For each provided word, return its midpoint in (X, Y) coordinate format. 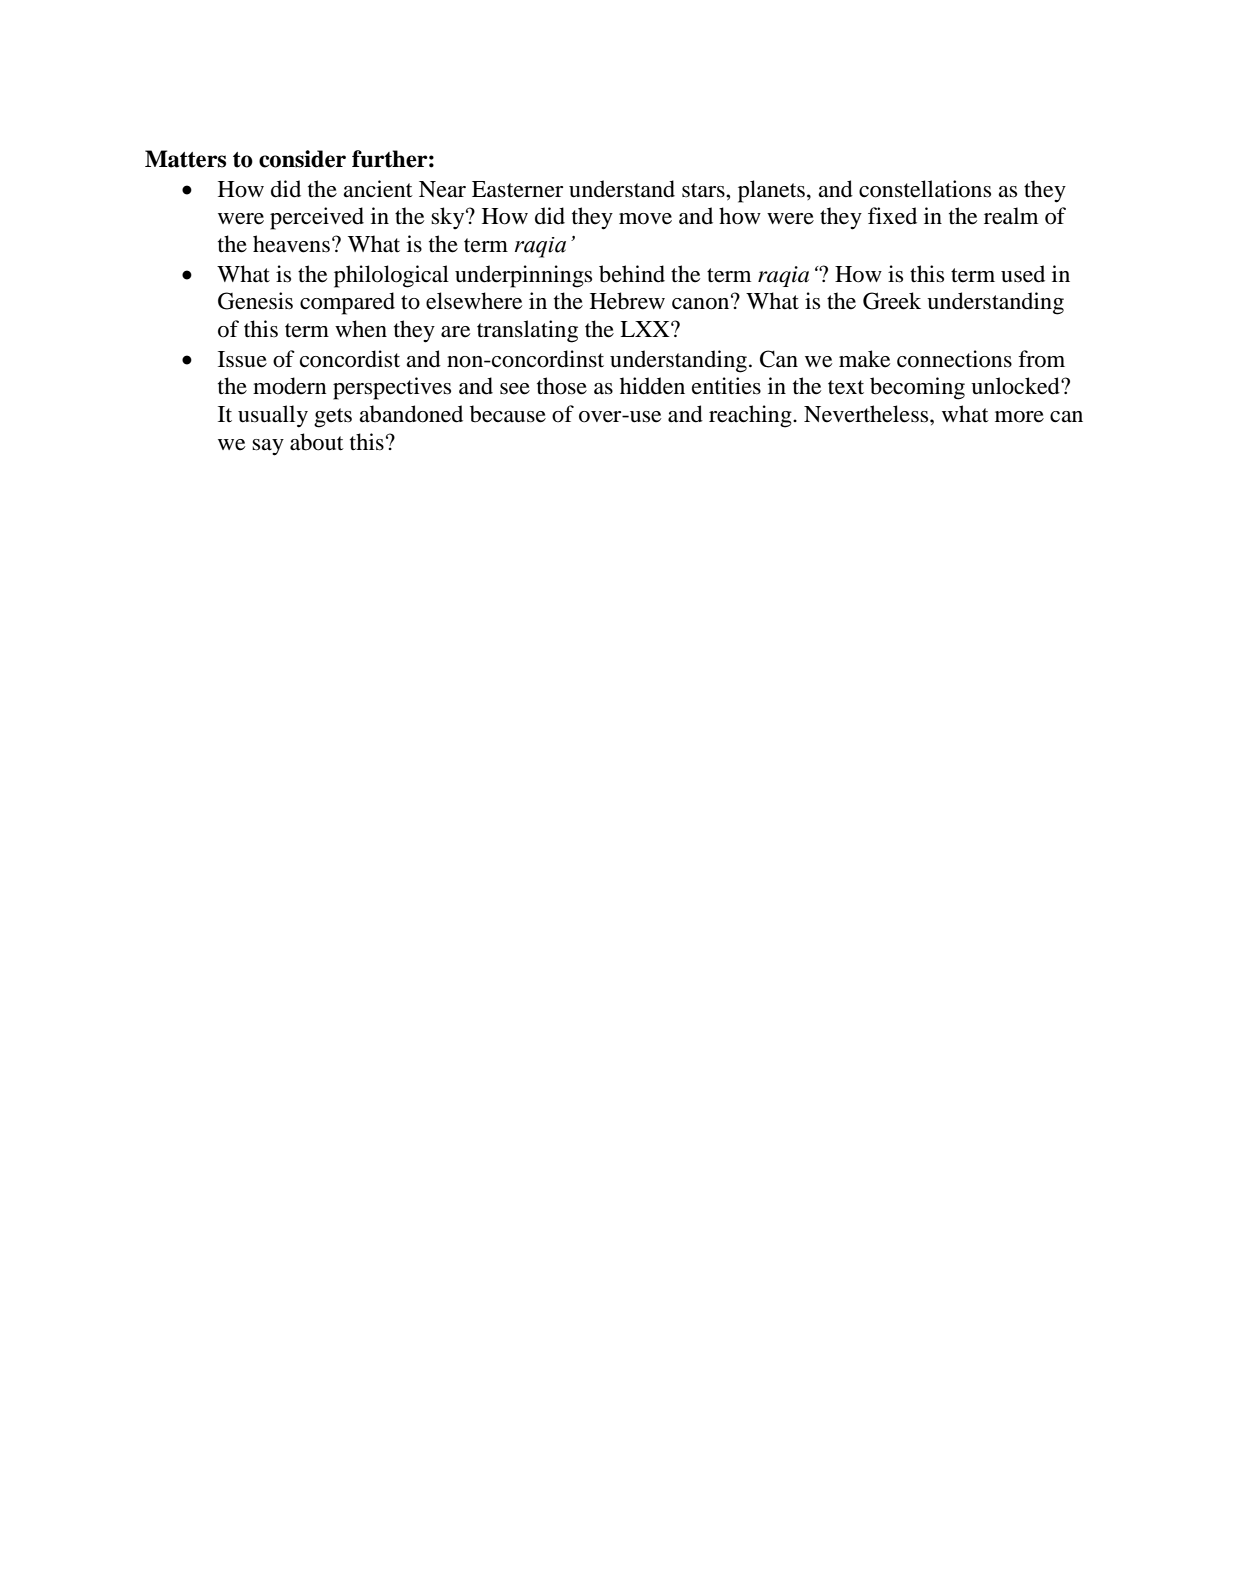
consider (302, 159)
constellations (925, 189)
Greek (892, 301)
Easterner (517, 189)
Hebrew (627, 301)
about (317, 442)
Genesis (255, 301)
